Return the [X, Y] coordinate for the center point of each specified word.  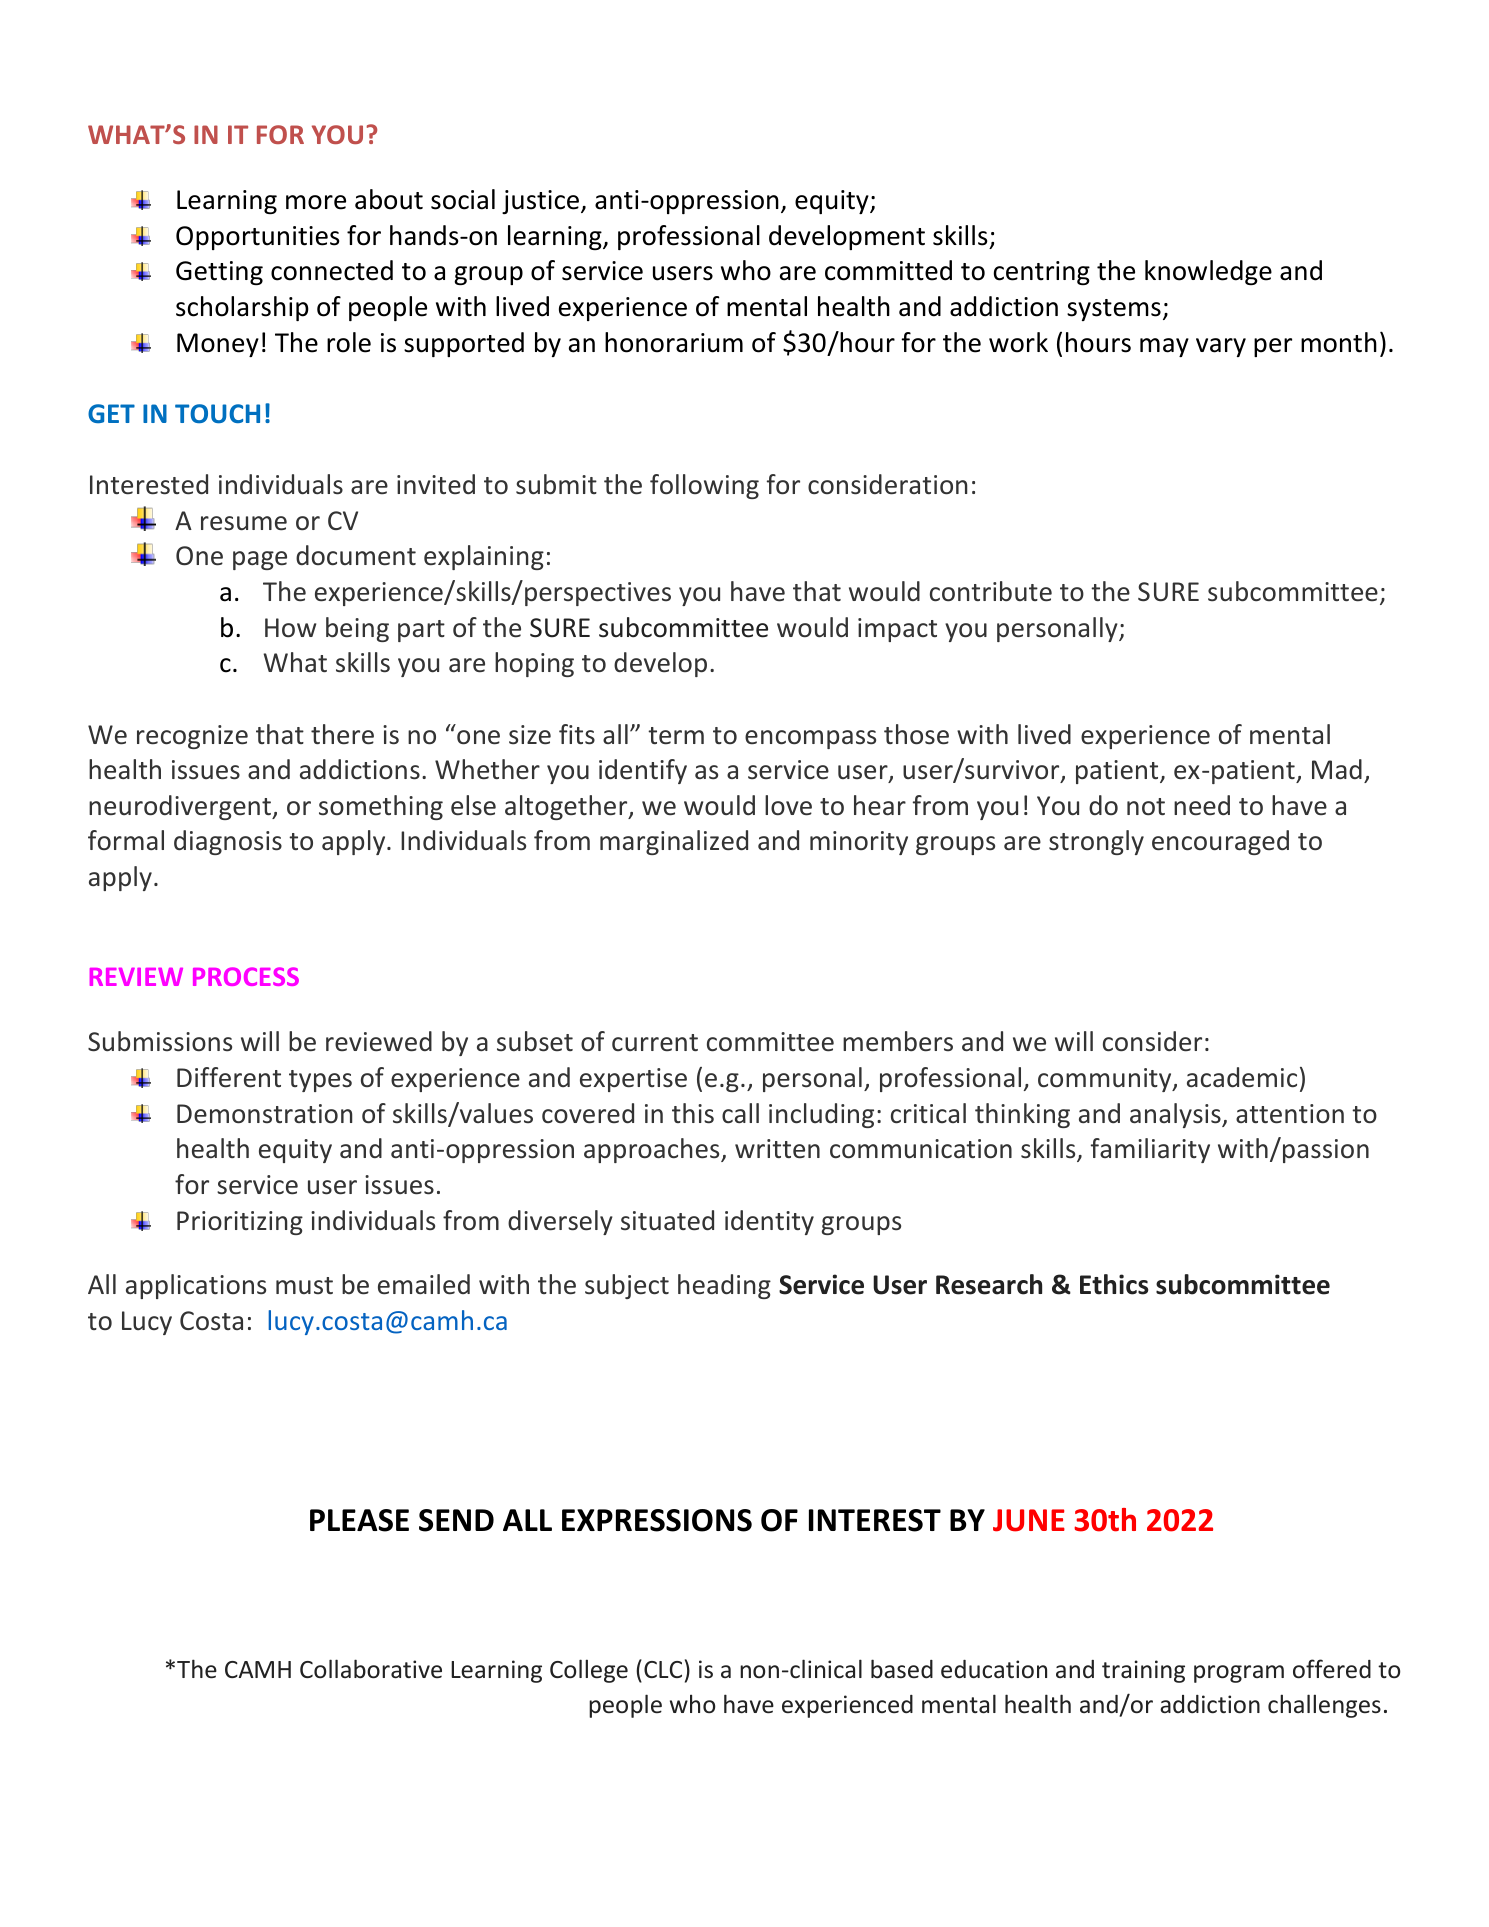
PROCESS [246, 976]
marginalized [674, 842]
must [304, 1285]
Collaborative [371, 1669]
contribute [991, 591]
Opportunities [258, 238]
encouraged [1220, 842]
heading [724, 1286]
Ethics [1114, 1284]
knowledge [1208, 272]
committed [888, 270]
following [704, 486]
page [260, 560]
